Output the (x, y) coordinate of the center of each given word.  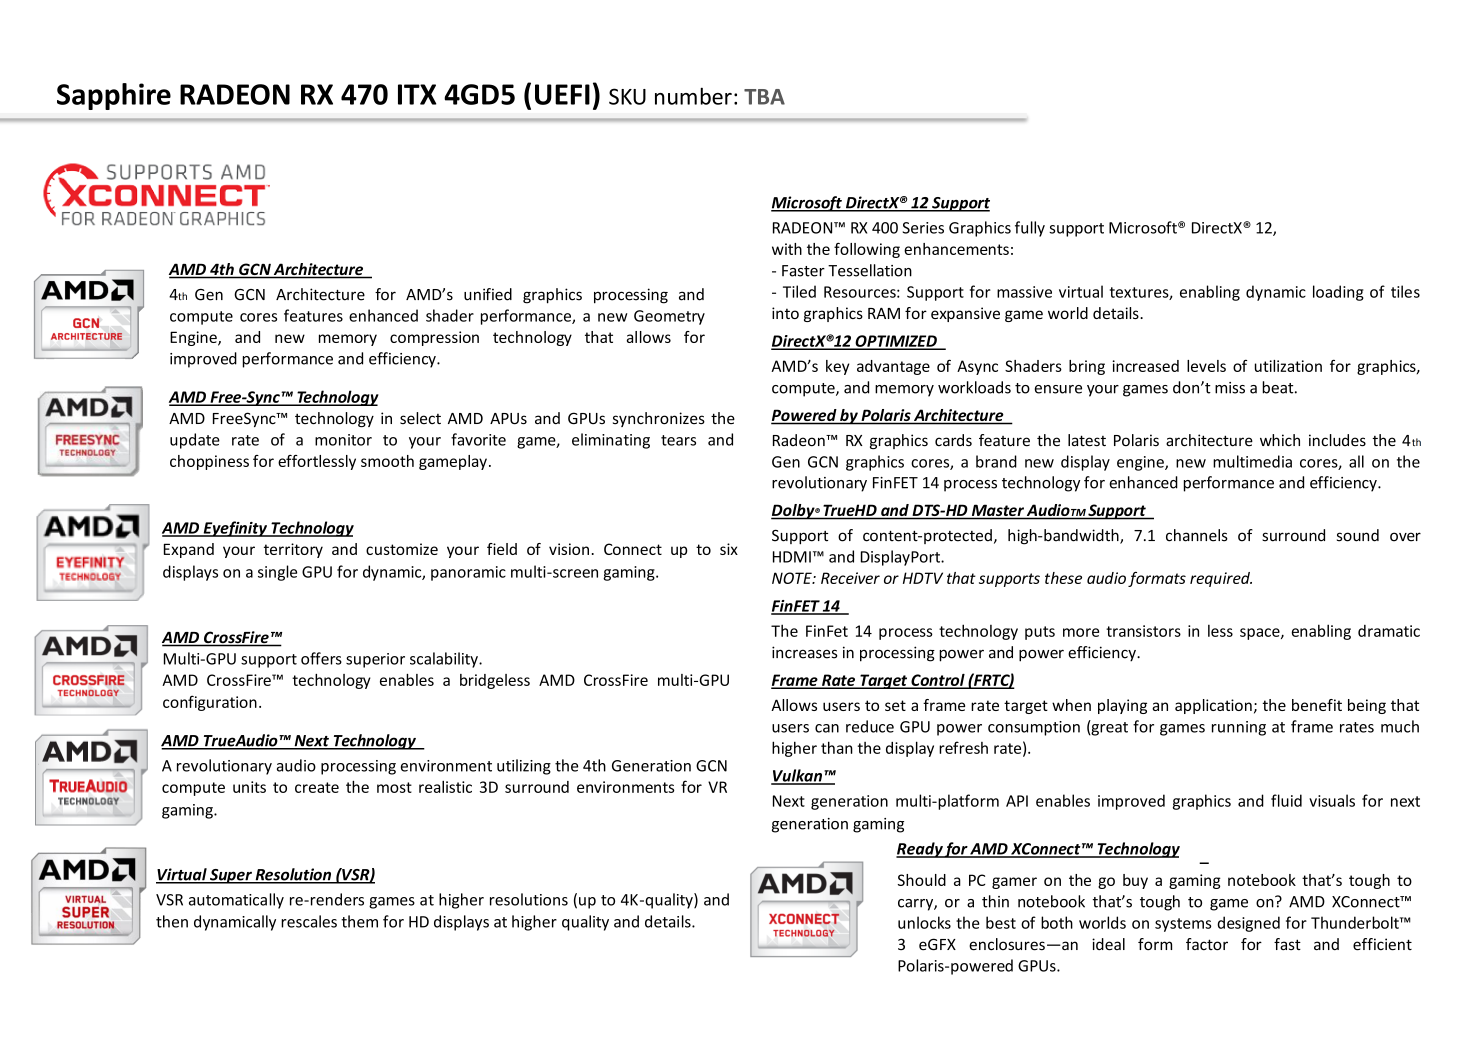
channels (1197, 535)
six (729, 549)
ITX (417, 94)
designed (1248, 924)
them (359, 921)
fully (1030, 229)
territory (293, 550)
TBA (764, 97)
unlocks (924, 922)
